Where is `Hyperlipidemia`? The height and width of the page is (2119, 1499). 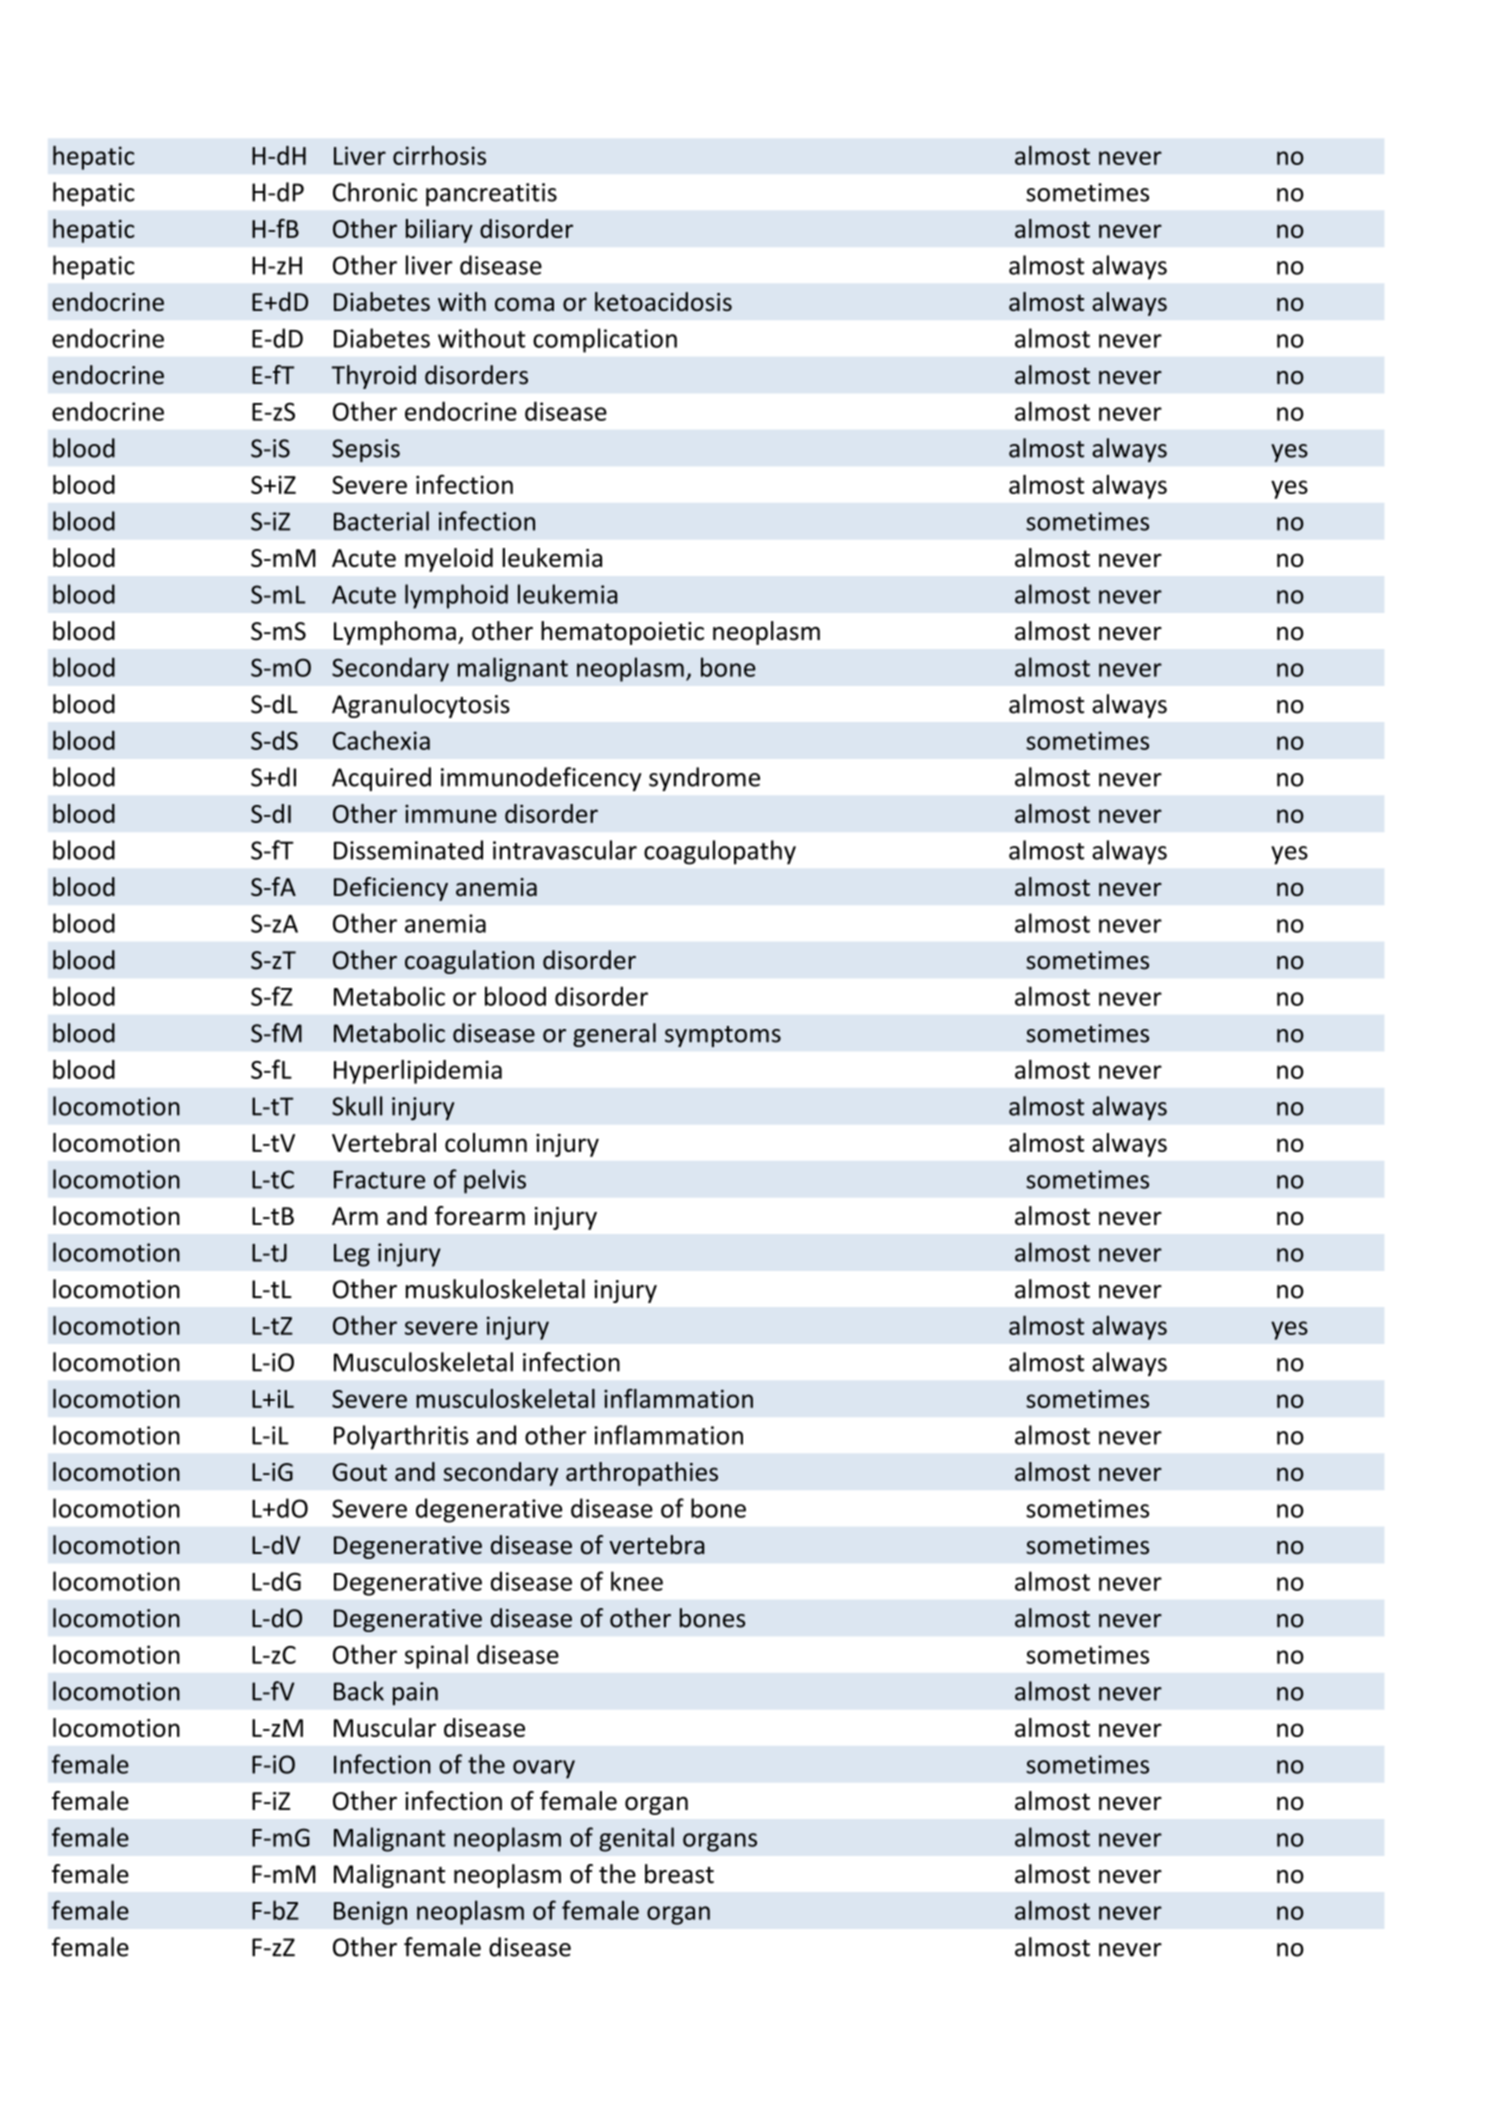 Hyperlipidemia is located at coordinates (418, 1072).
